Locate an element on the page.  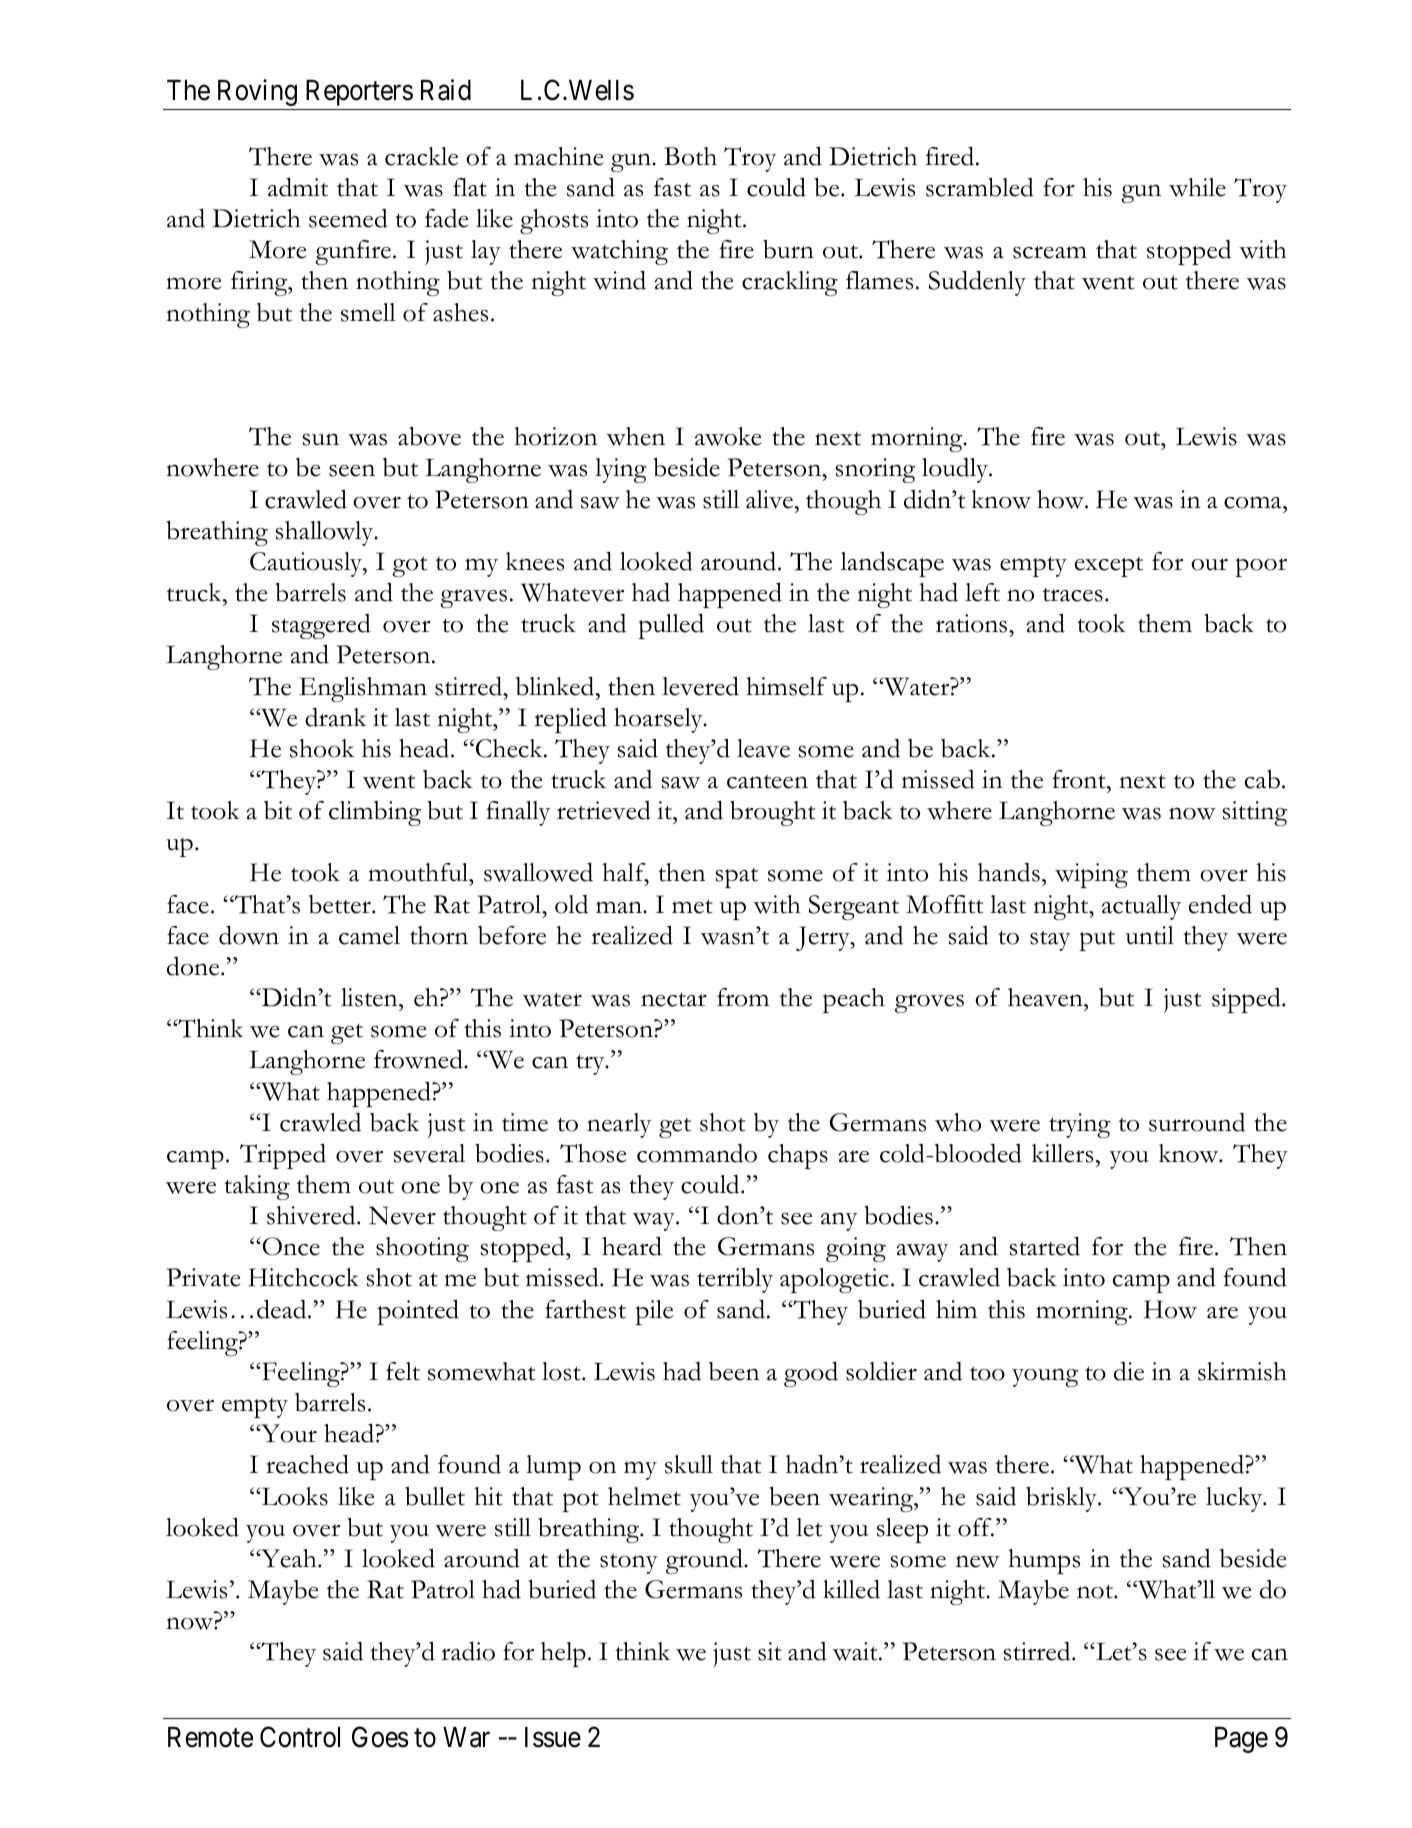
Control is located at coordinates (300, 1737).
